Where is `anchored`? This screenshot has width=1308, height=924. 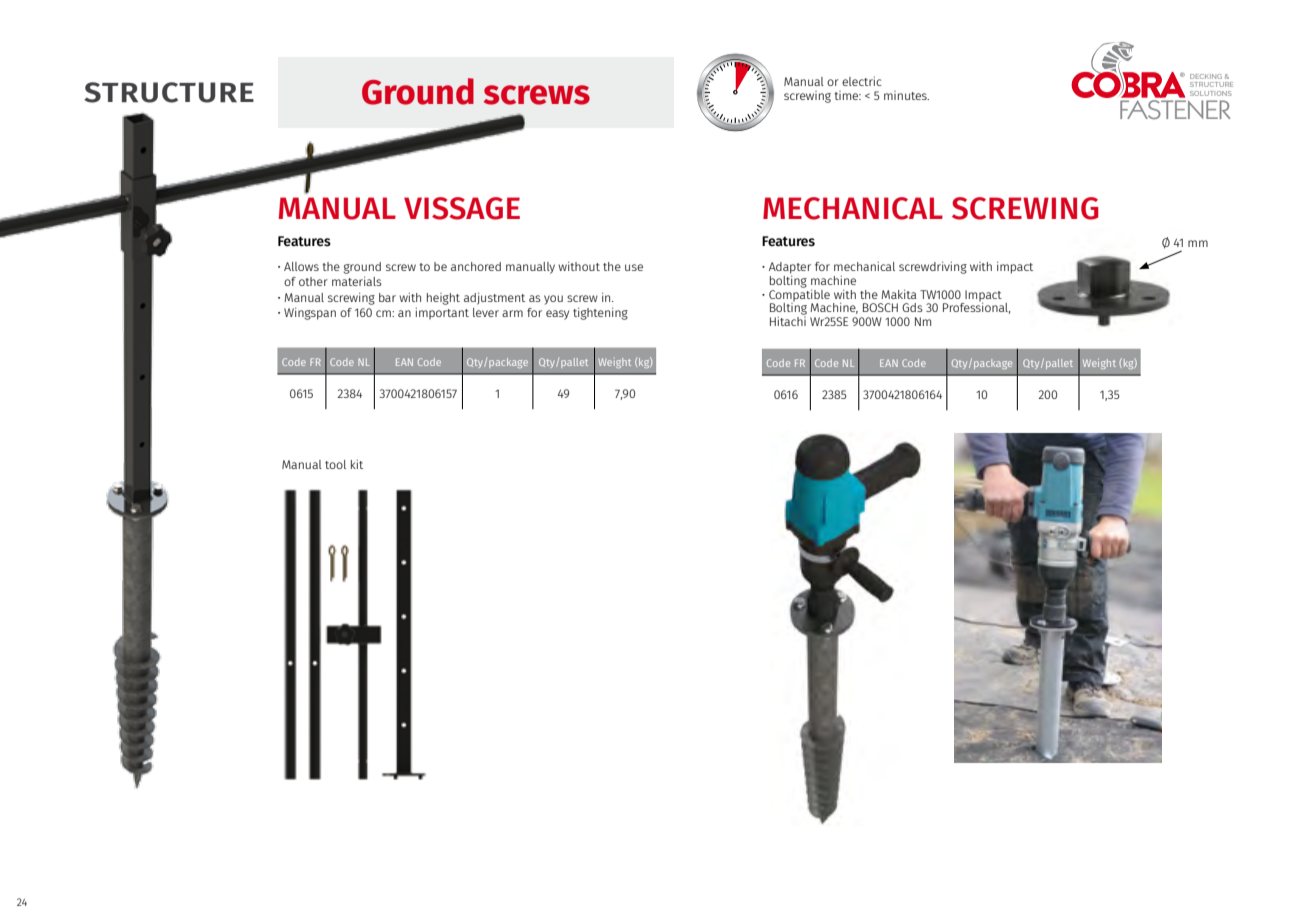 anchored is located at coordinates (476, 266).
